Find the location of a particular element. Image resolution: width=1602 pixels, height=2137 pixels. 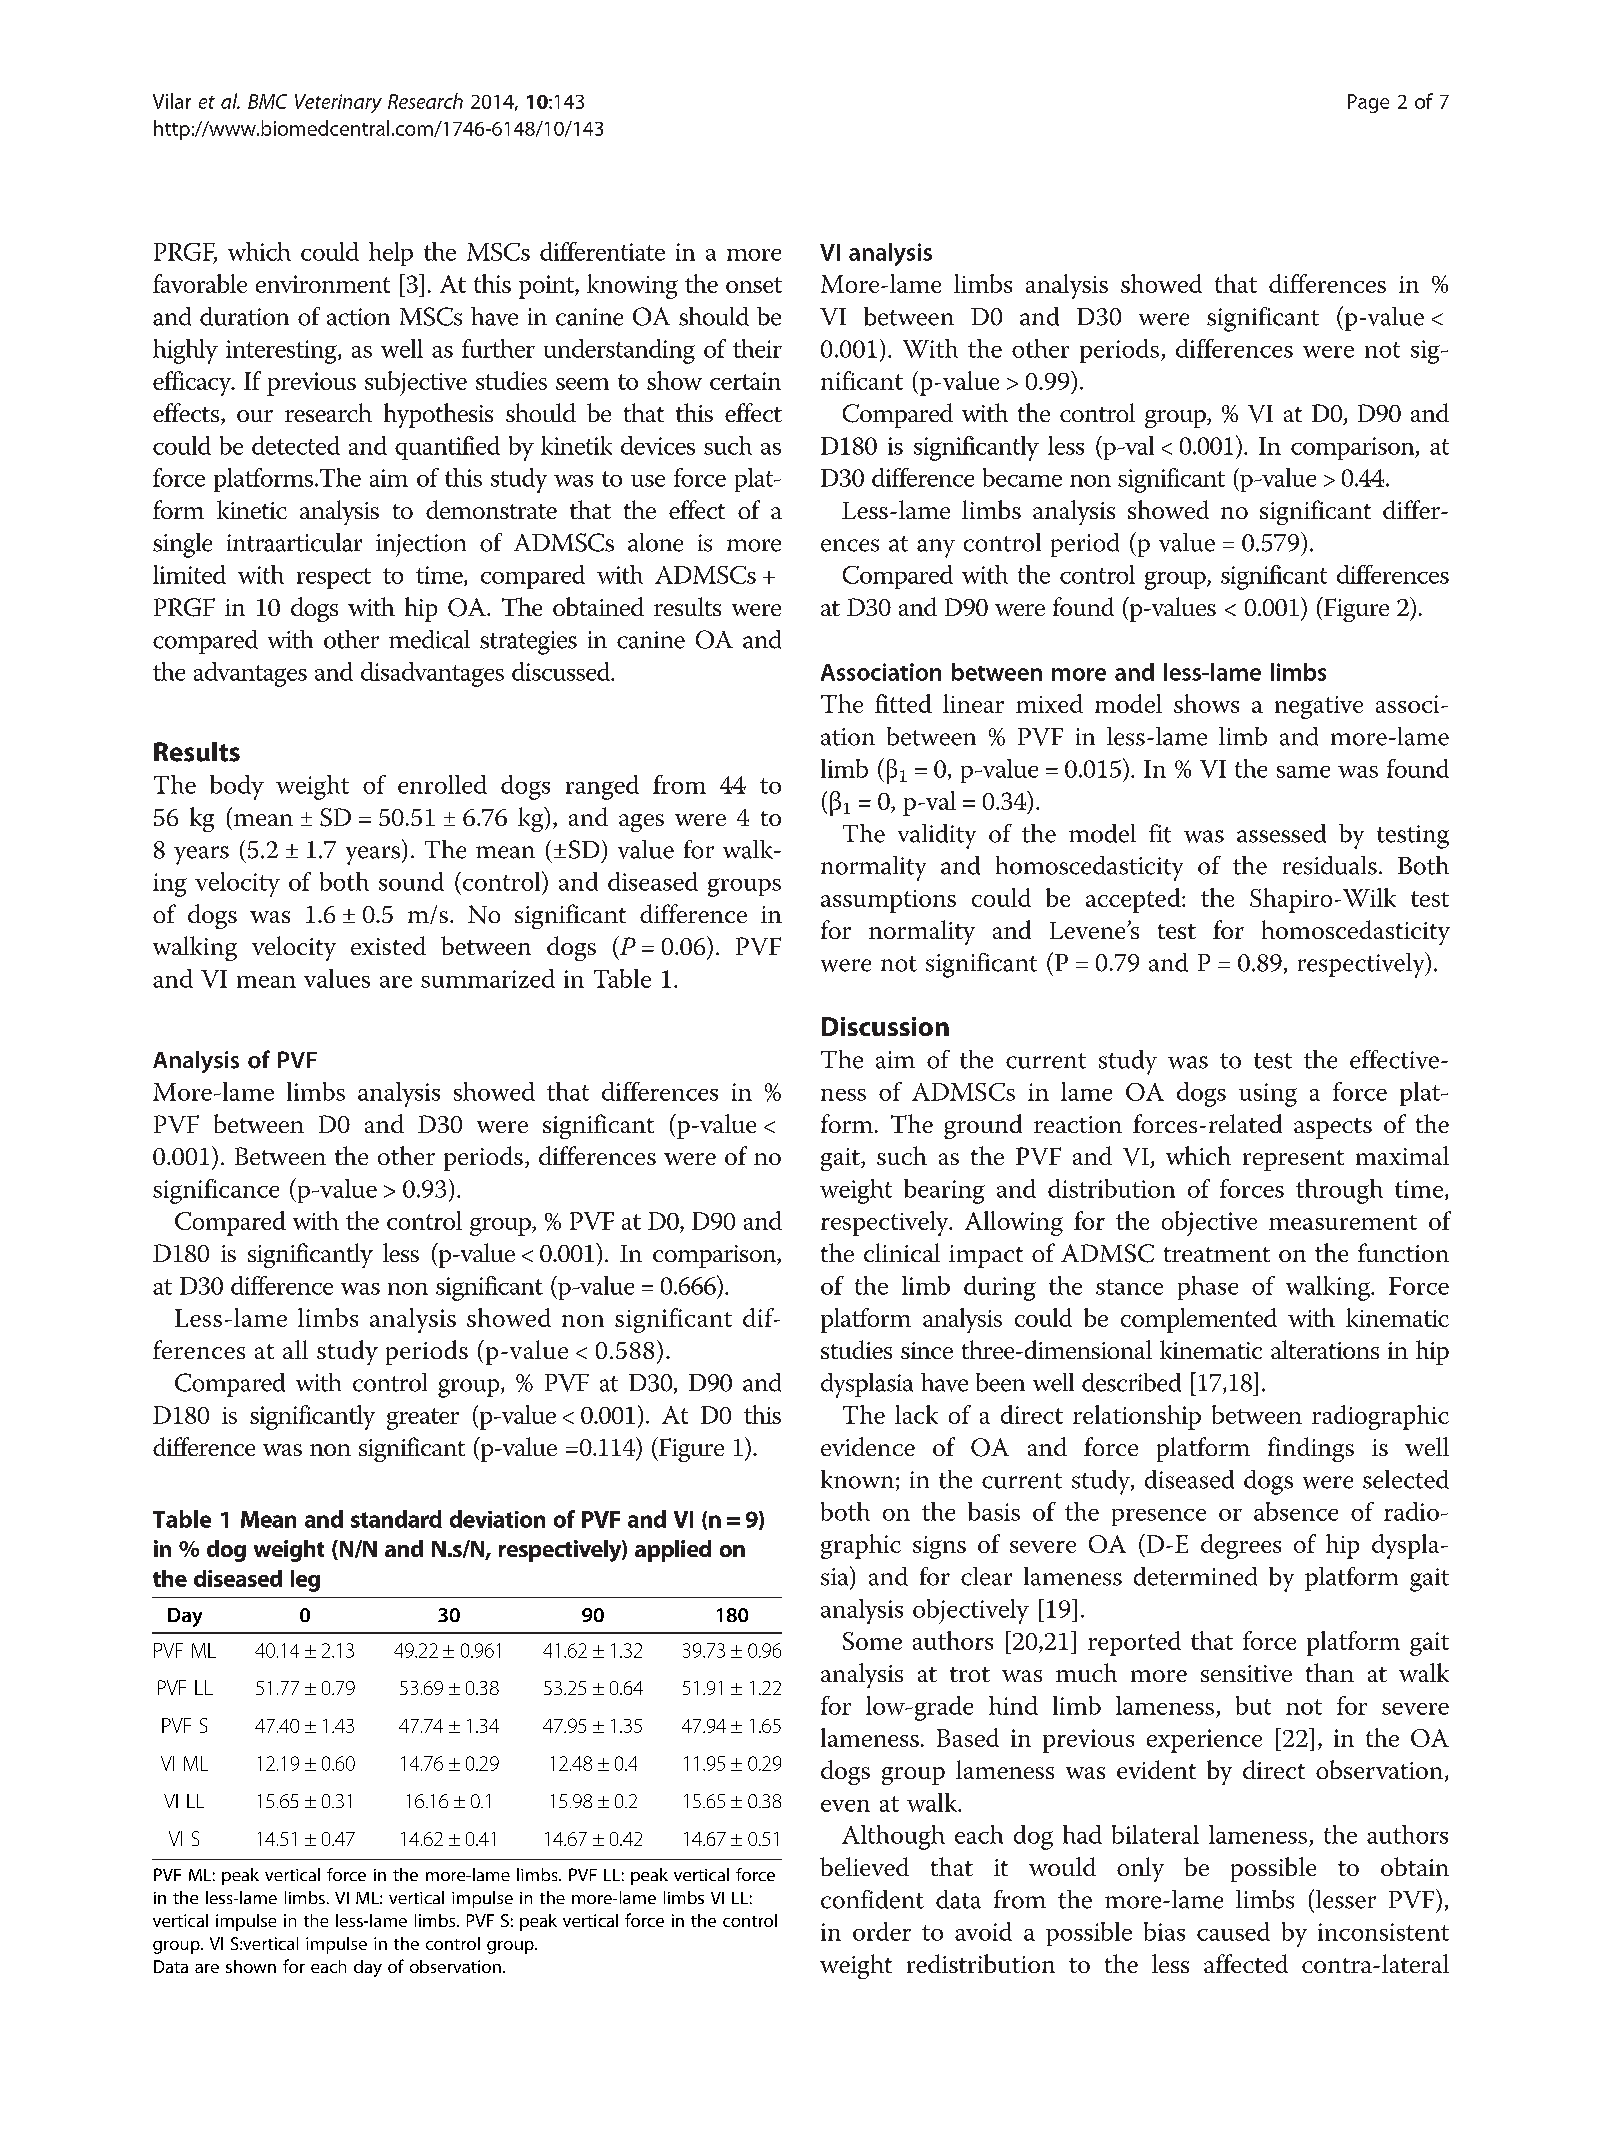

onset is located at coordinates (754, 285).
